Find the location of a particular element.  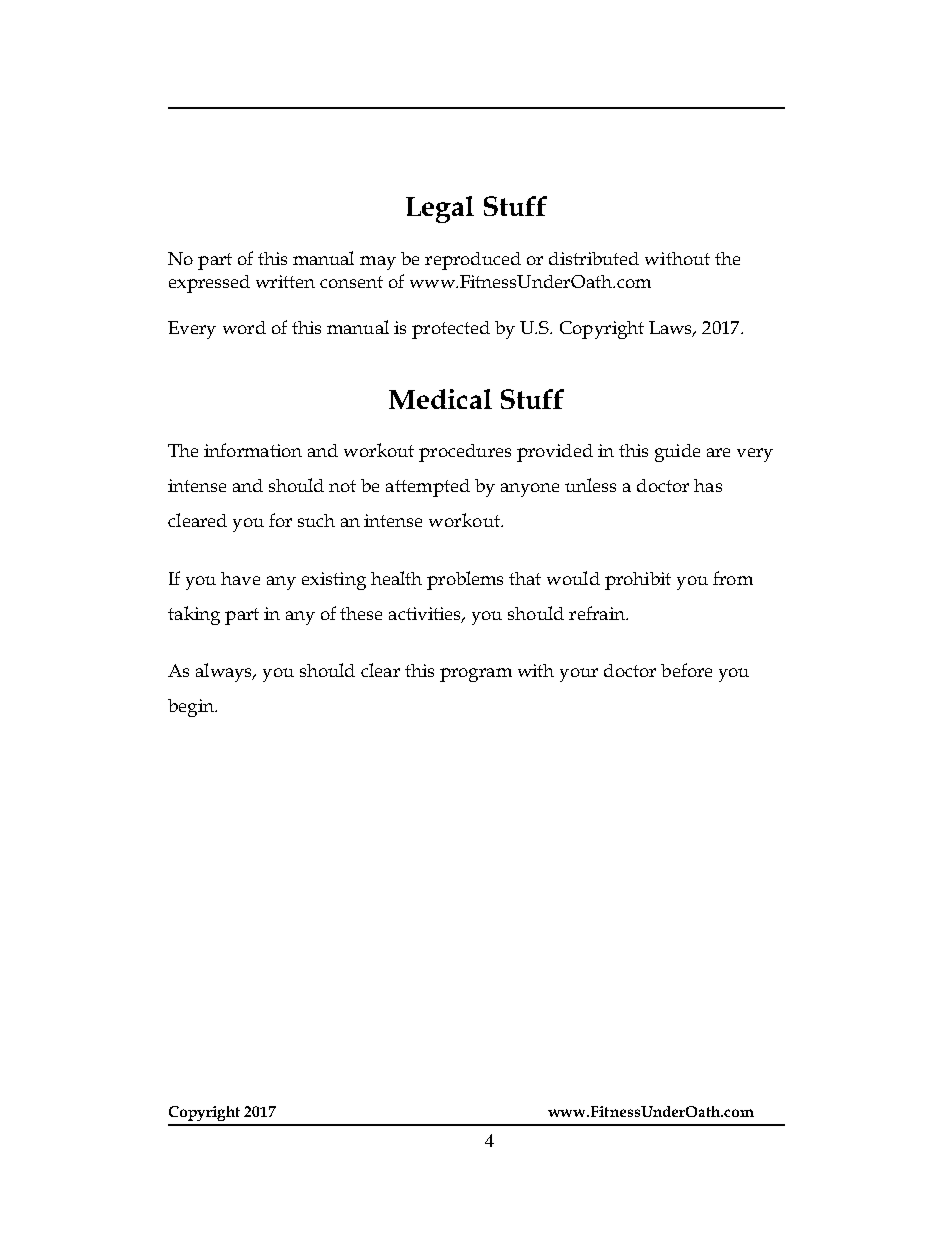

Laws is located at coordinates (672, 329).
